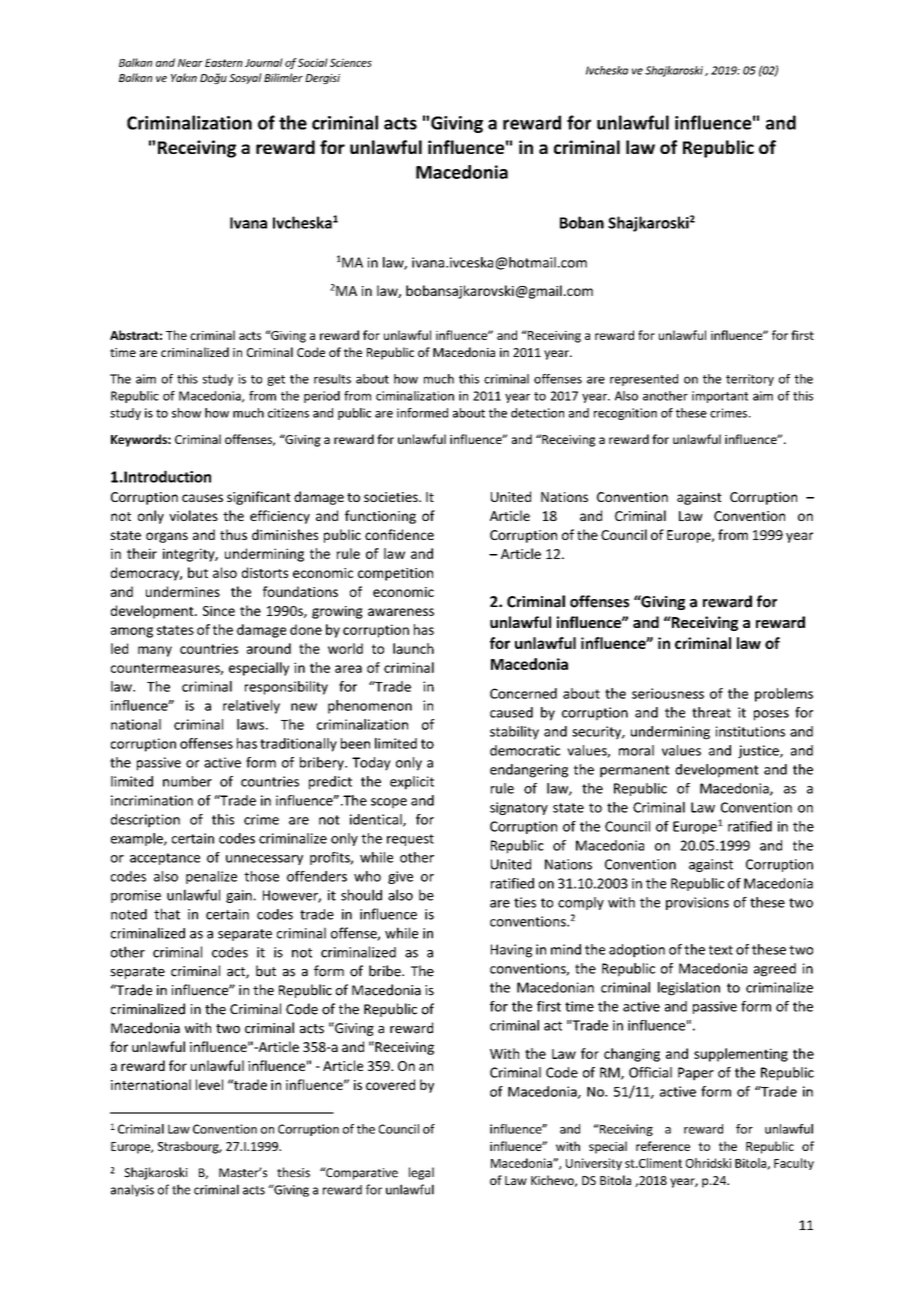  What do you see at coordinates (351, 62) in the document?
I see `Sciences` at bounding box center [351, 62].
